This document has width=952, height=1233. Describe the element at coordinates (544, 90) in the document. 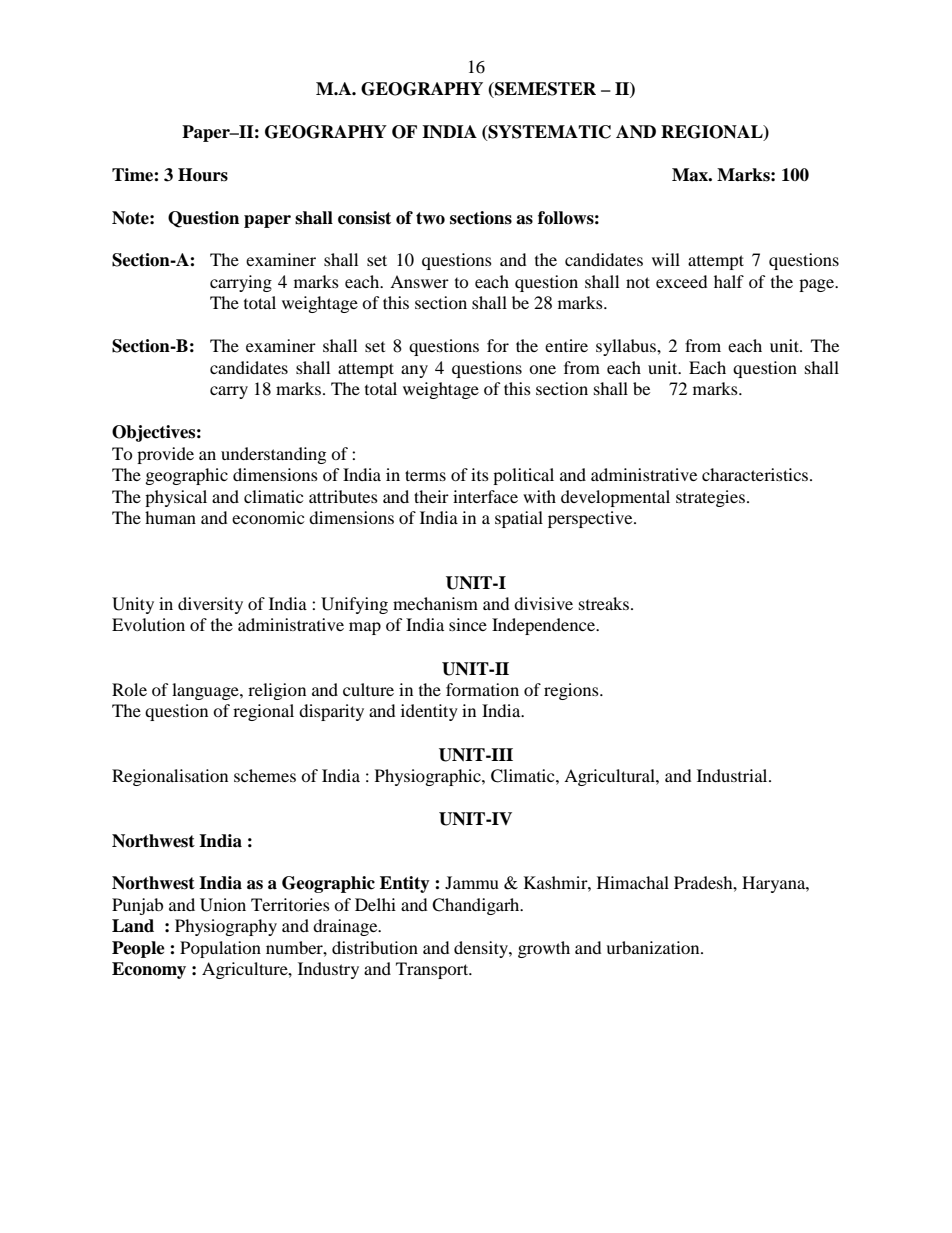

I see `SEMESTER` at that location.
